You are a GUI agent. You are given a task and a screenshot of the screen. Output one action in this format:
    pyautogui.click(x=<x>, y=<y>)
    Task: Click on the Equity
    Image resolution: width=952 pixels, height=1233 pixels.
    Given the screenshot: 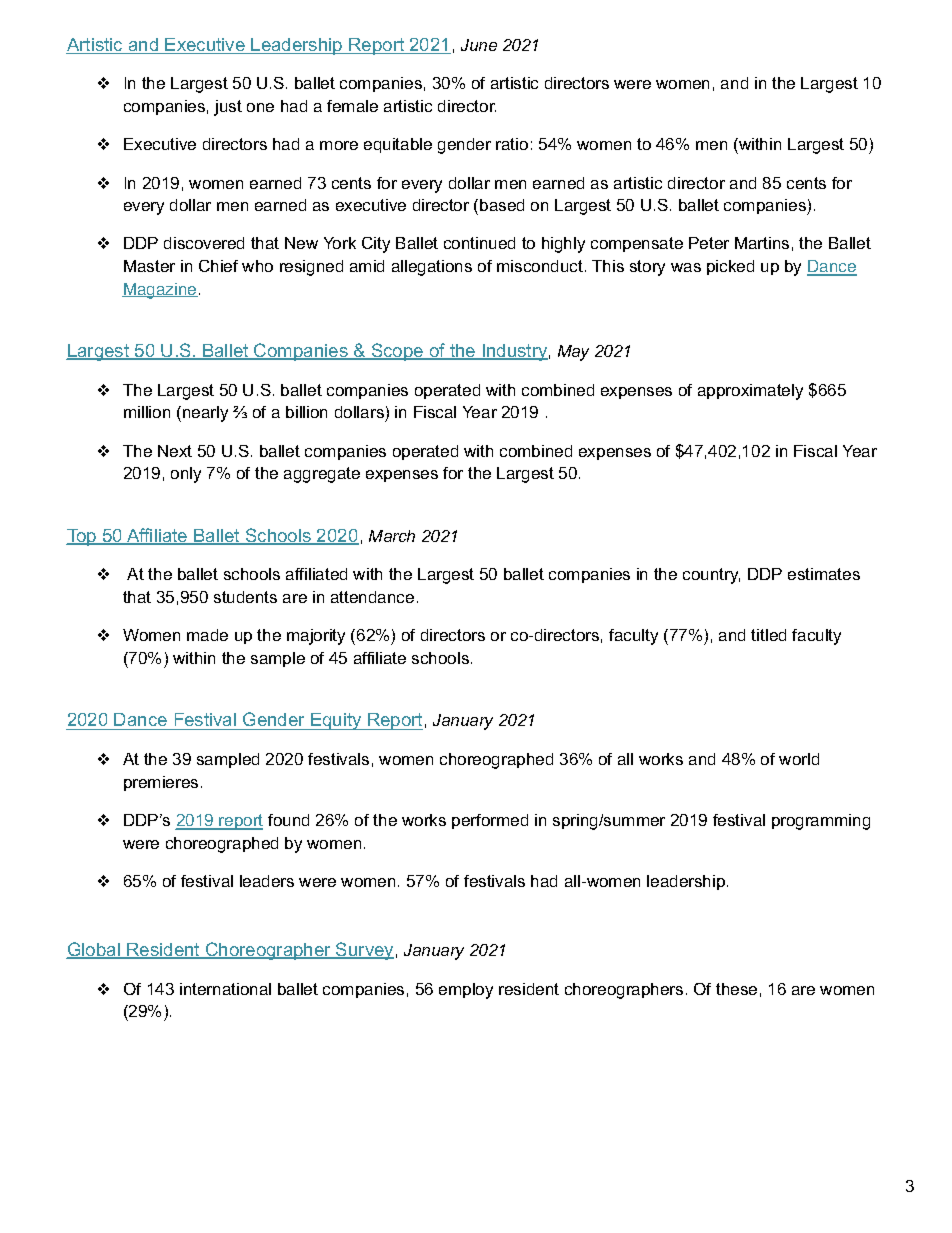 What is the action you would take?
    pyautogui.click(x=336, y=721)
